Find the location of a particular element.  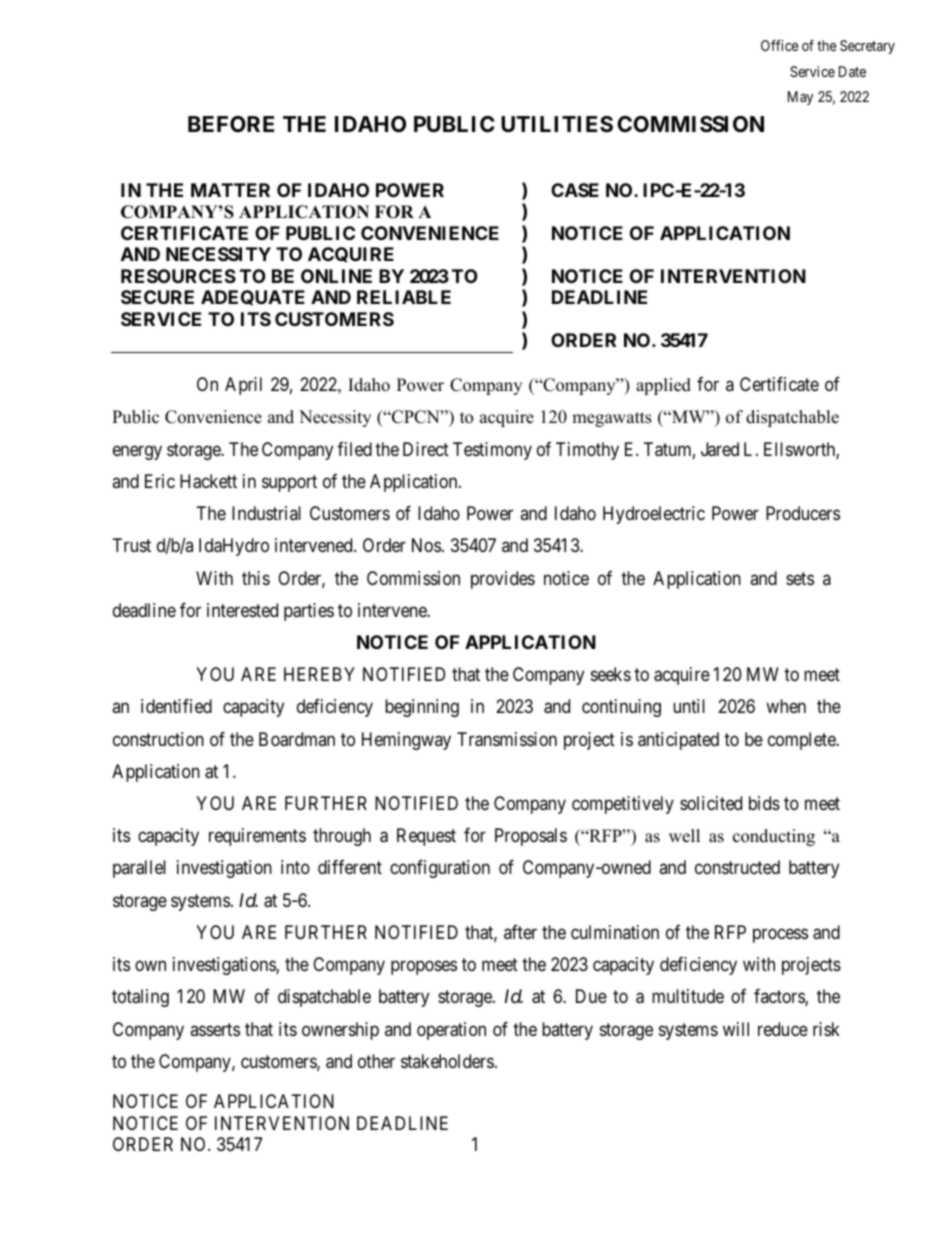

asserts is located at coordinates (215, 1029).
